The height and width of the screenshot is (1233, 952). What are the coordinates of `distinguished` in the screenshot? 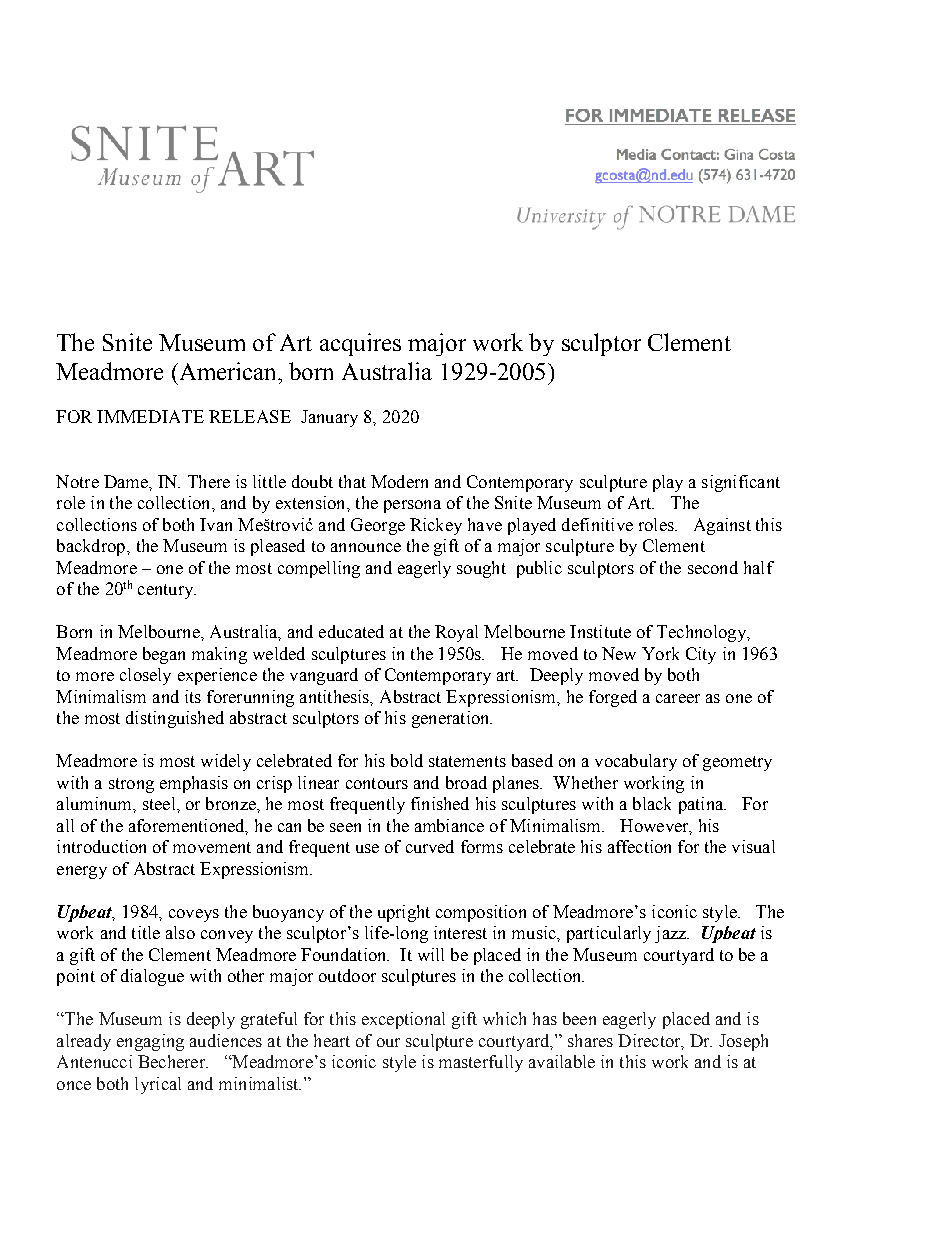 It's located at (175, 719).
